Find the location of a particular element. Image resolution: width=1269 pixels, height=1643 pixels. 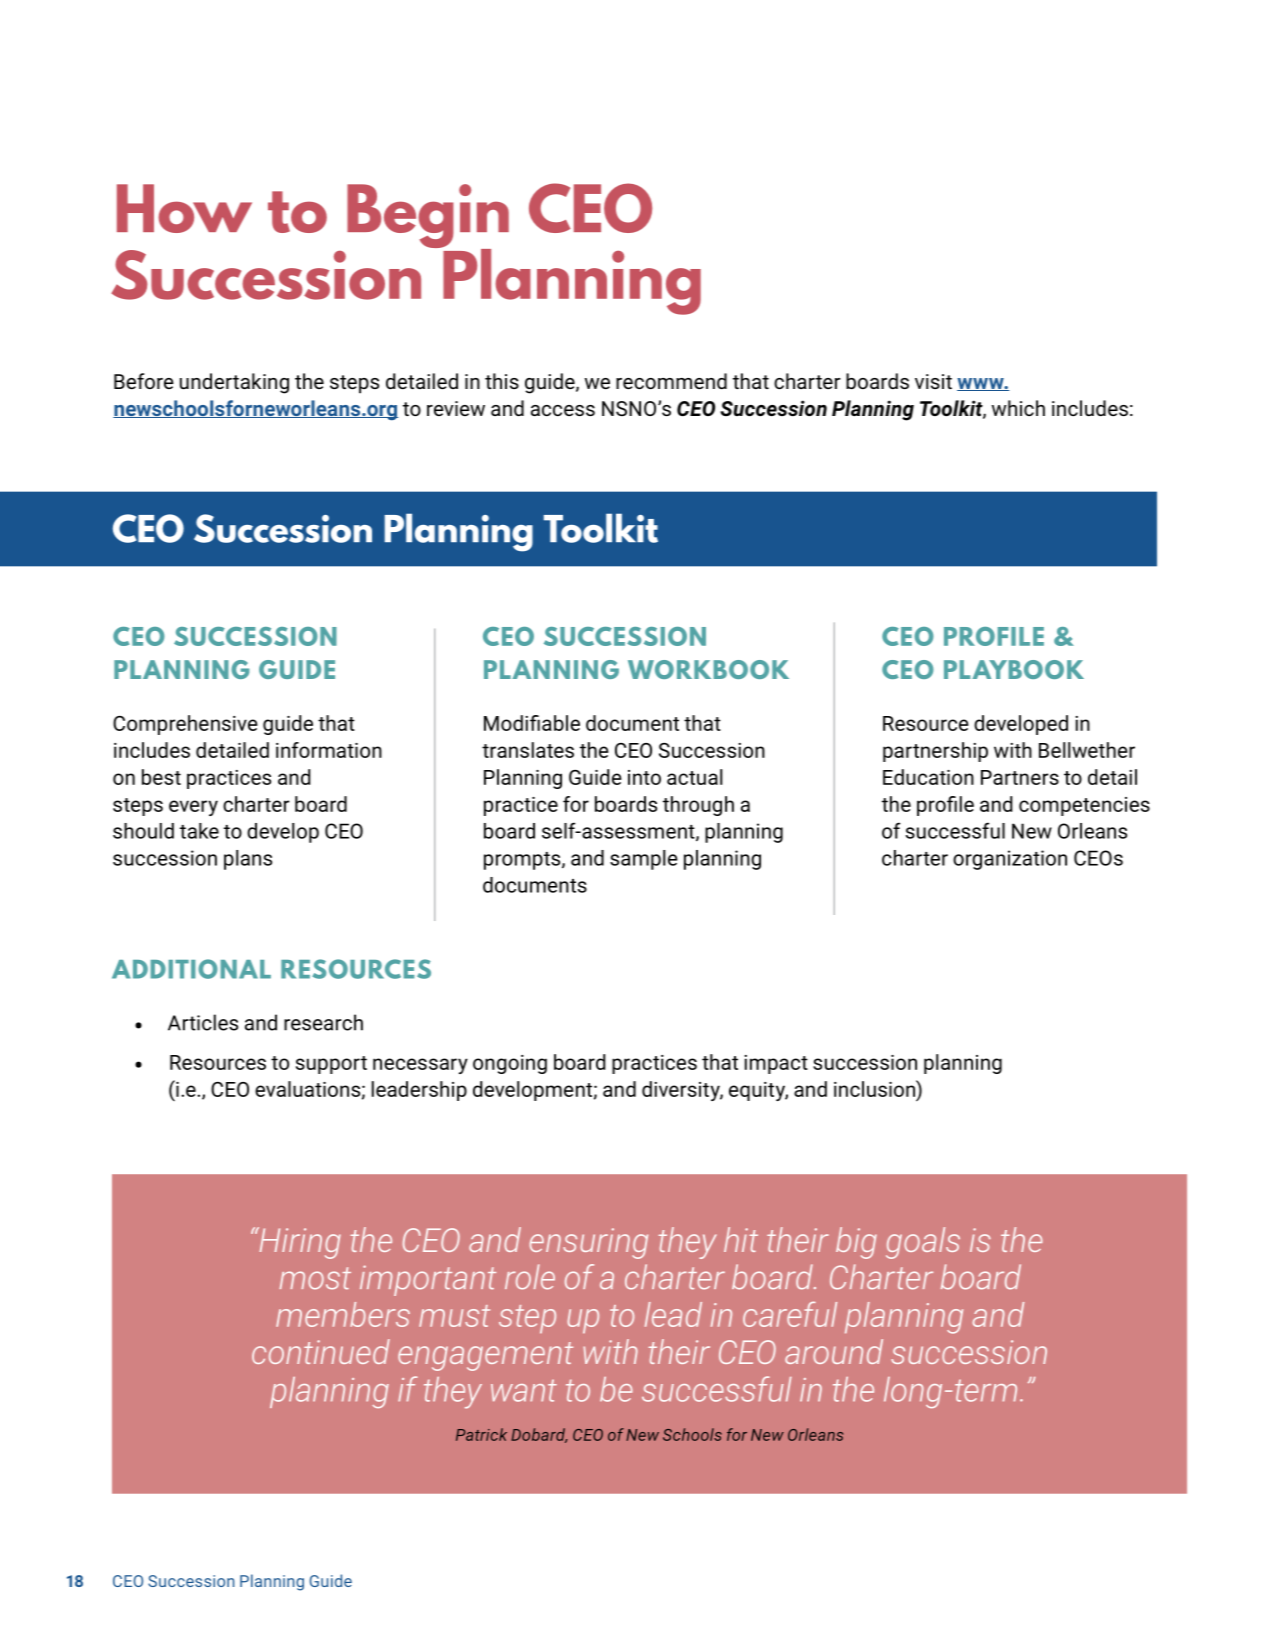

around is located at coordinates (834, 1351).
